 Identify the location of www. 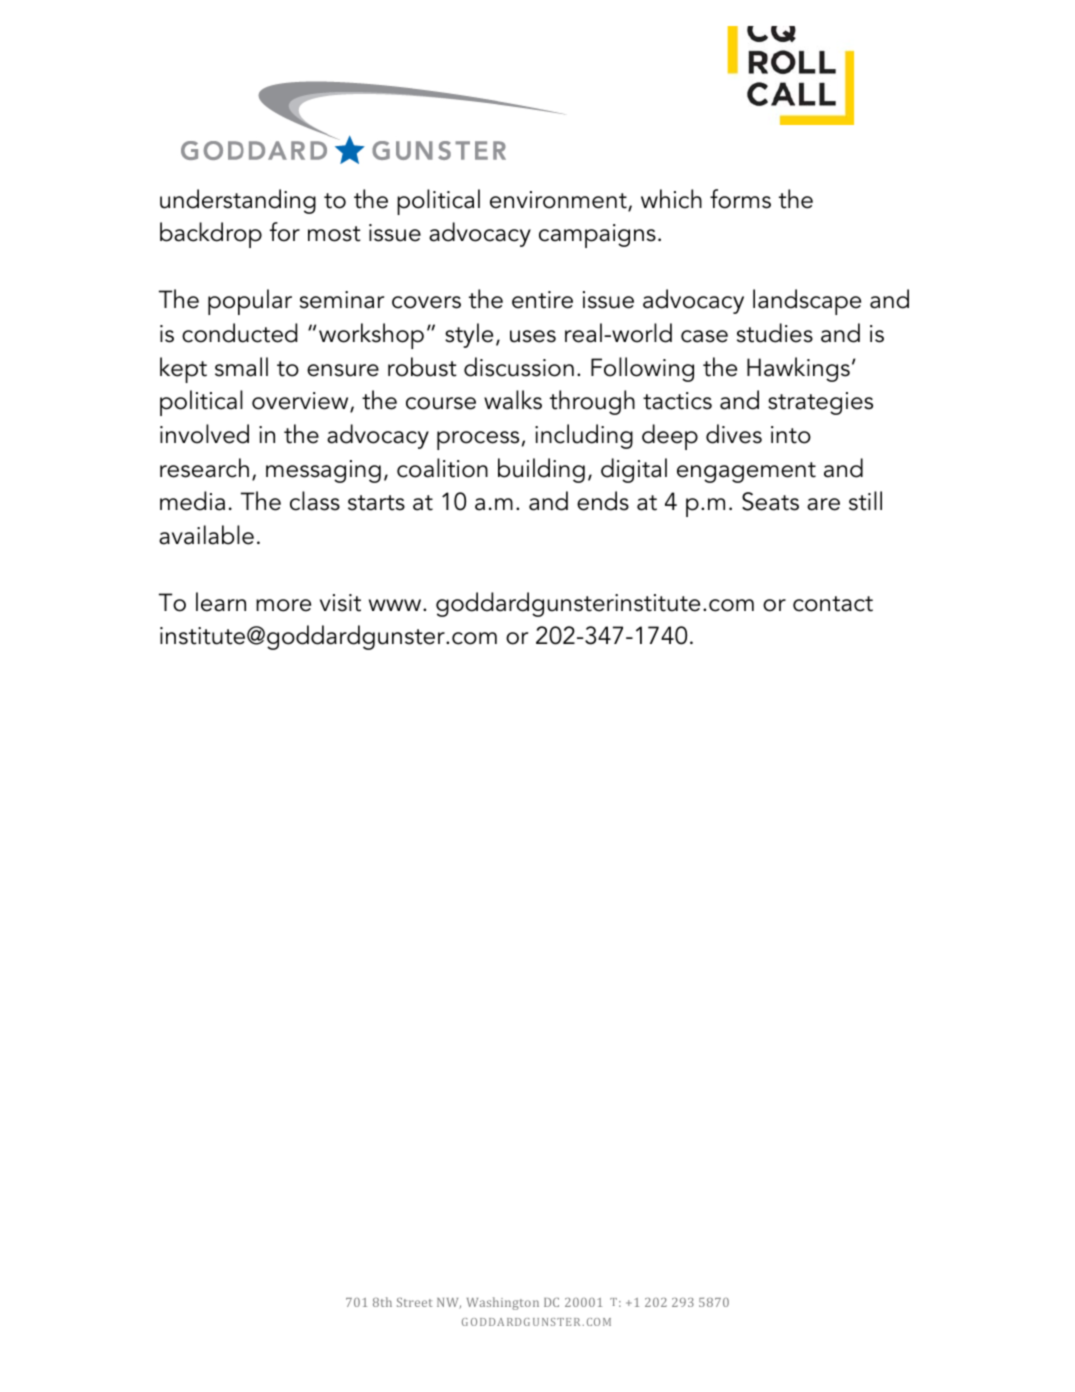
(396, 605).
